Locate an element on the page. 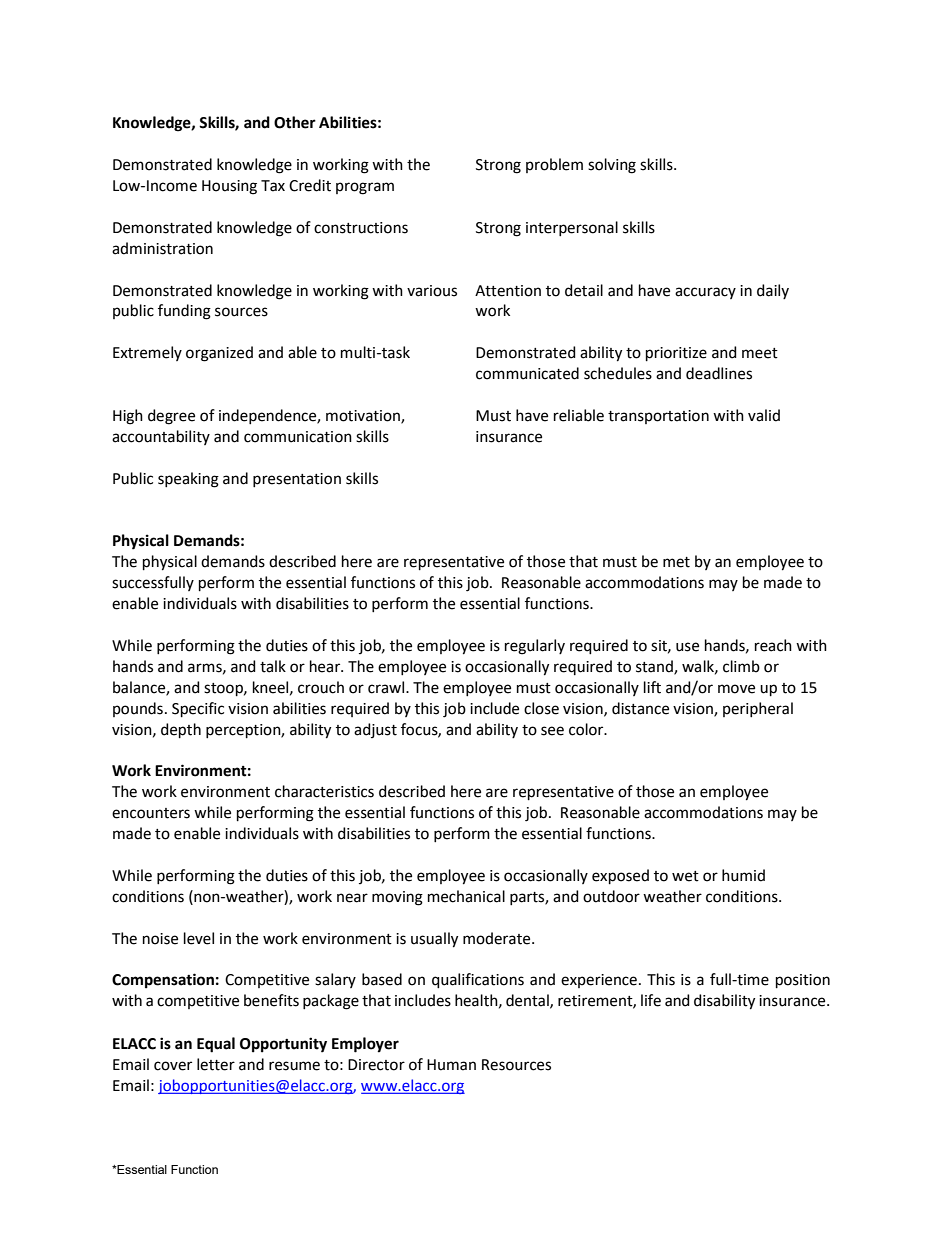 This document has height=1233, width=952. encounters is located at coordinates (151, 813).
